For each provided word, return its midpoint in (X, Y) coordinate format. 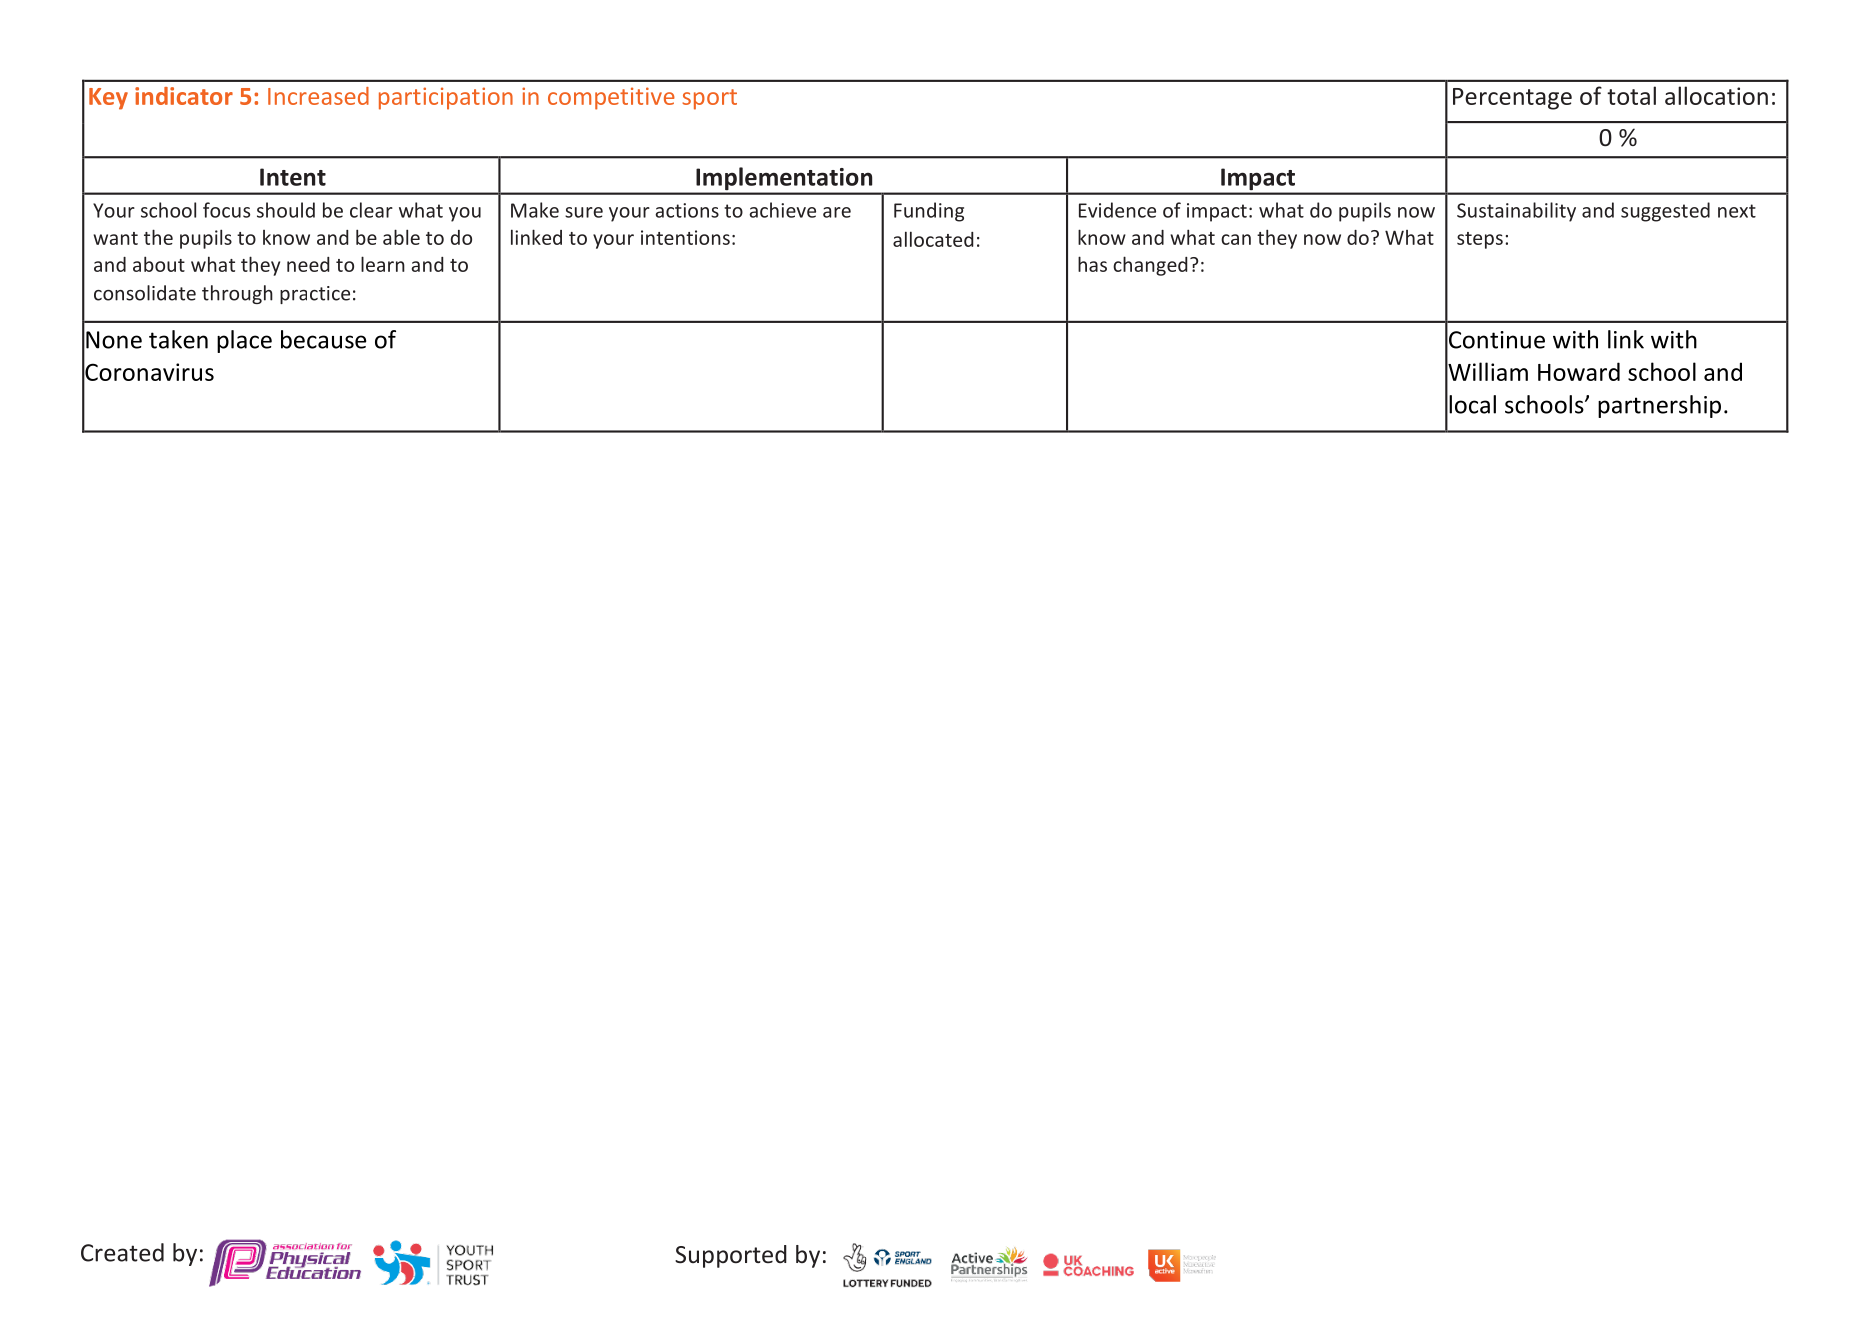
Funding (929, 212)
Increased (318, 96)
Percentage (1512, 99)
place (244, 341)
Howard (1579, 371)
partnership (1659, 406)
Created (122, 1252)
